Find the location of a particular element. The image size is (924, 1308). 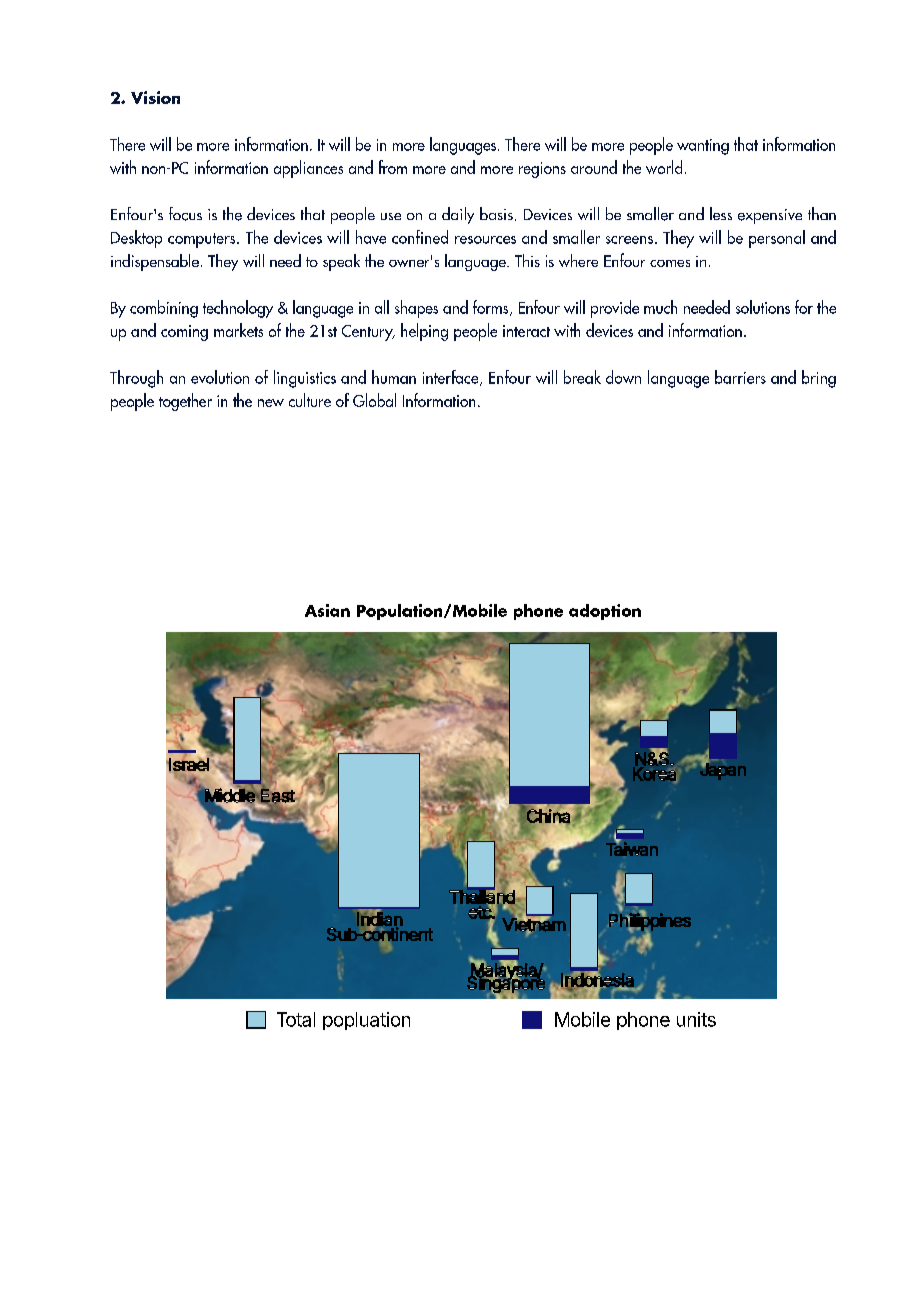

barriers is located at coordinates (740, 377).
